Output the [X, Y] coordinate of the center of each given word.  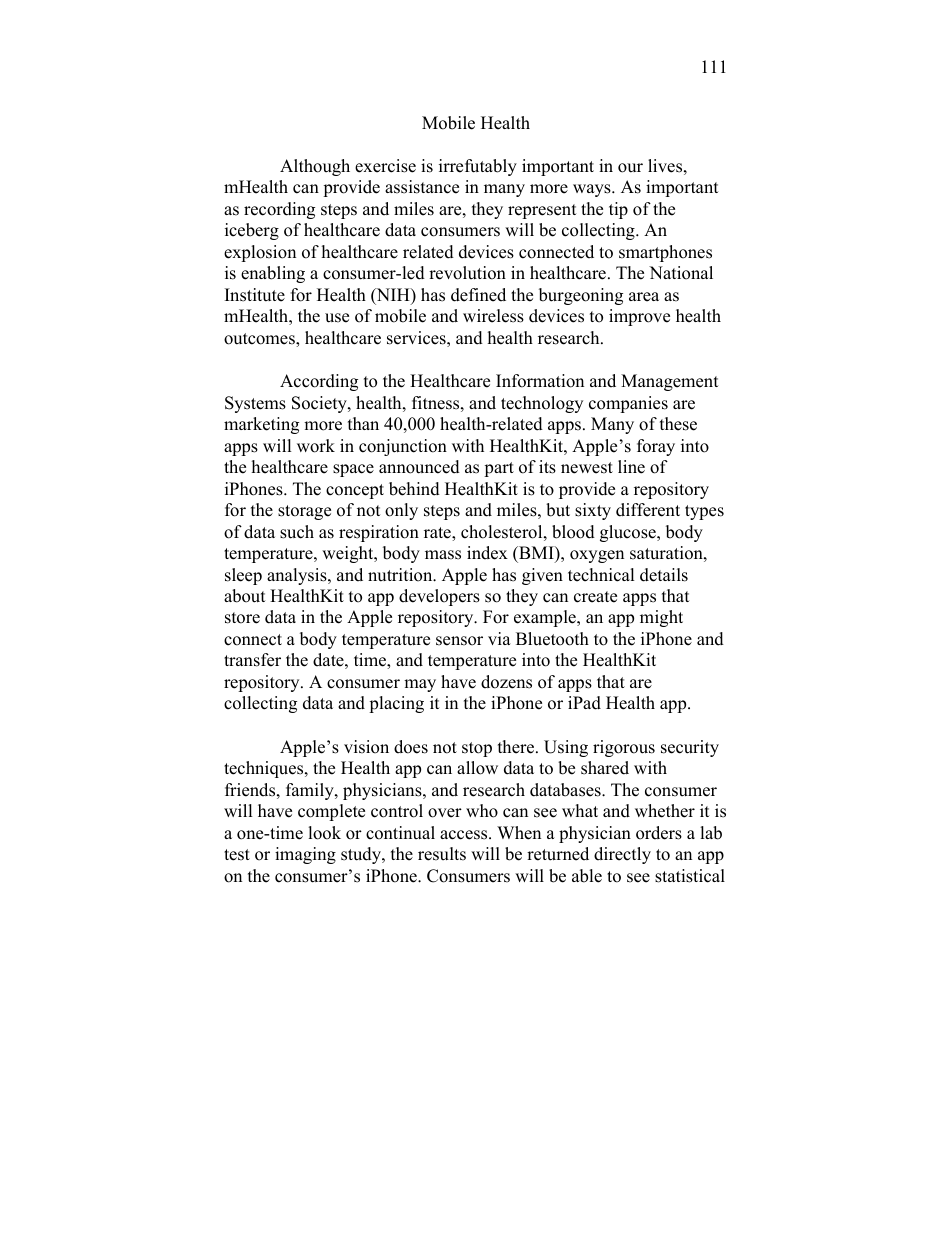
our [630, 168]
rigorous [624, 748]
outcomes [260, 340]
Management [670, 382]
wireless [493, 316]
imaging [305, 855]
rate [438, 534]
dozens [506, 682]
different [648, 510]
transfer [252, 660]
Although [315, 167]
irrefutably [478, 167]
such [297, 532]
